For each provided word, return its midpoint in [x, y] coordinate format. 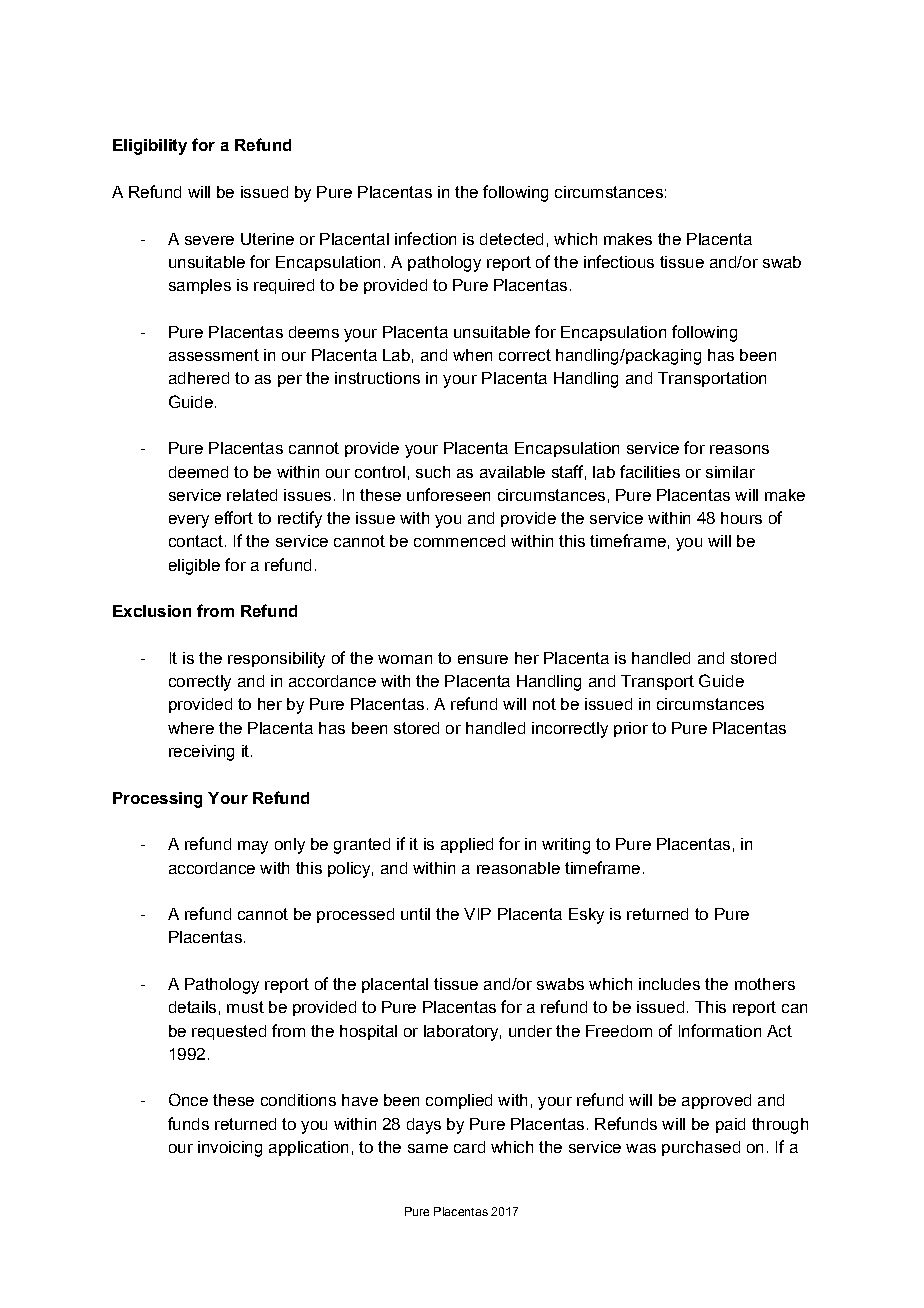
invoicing [230, 1149]
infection [425, 238]
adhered [199, 378]
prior [631, 729]
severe [209, 240]
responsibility [276, 660]
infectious [619, 261]
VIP [477, 914]
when [472, 355]
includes [669, 984]
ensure [483, 659]
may [253, 847]
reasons [739, 449]
